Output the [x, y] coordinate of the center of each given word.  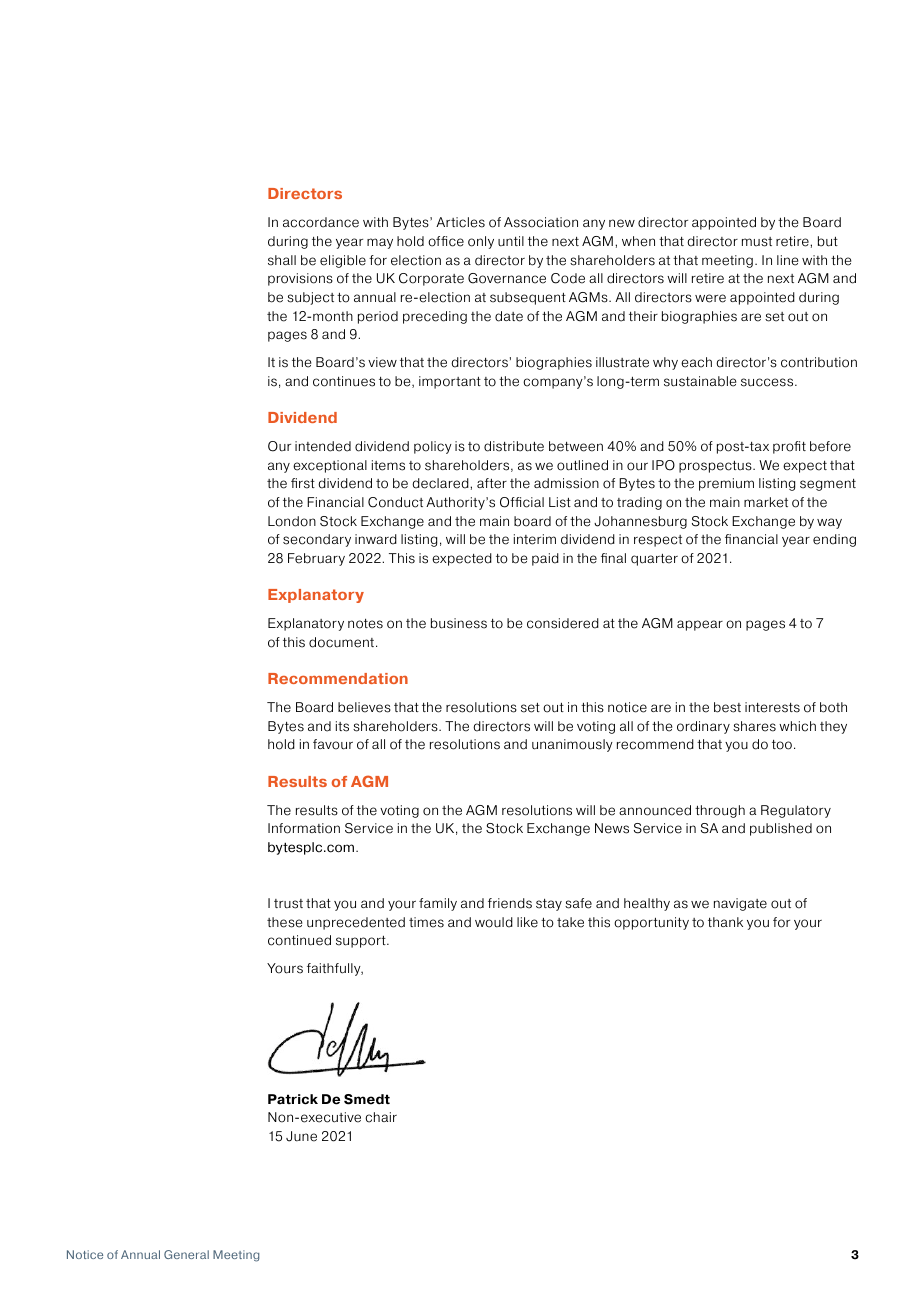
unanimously [572, 745]
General [186, 1254]
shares [754, 726]
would [494, 922]
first [303, 483]
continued [299, 940]
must [757, 242]
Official [522, 502]
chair [381, 1117]
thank [725, 922]
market [766, 502]
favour [333, 744]
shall [282, 260]
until [511, 241]
